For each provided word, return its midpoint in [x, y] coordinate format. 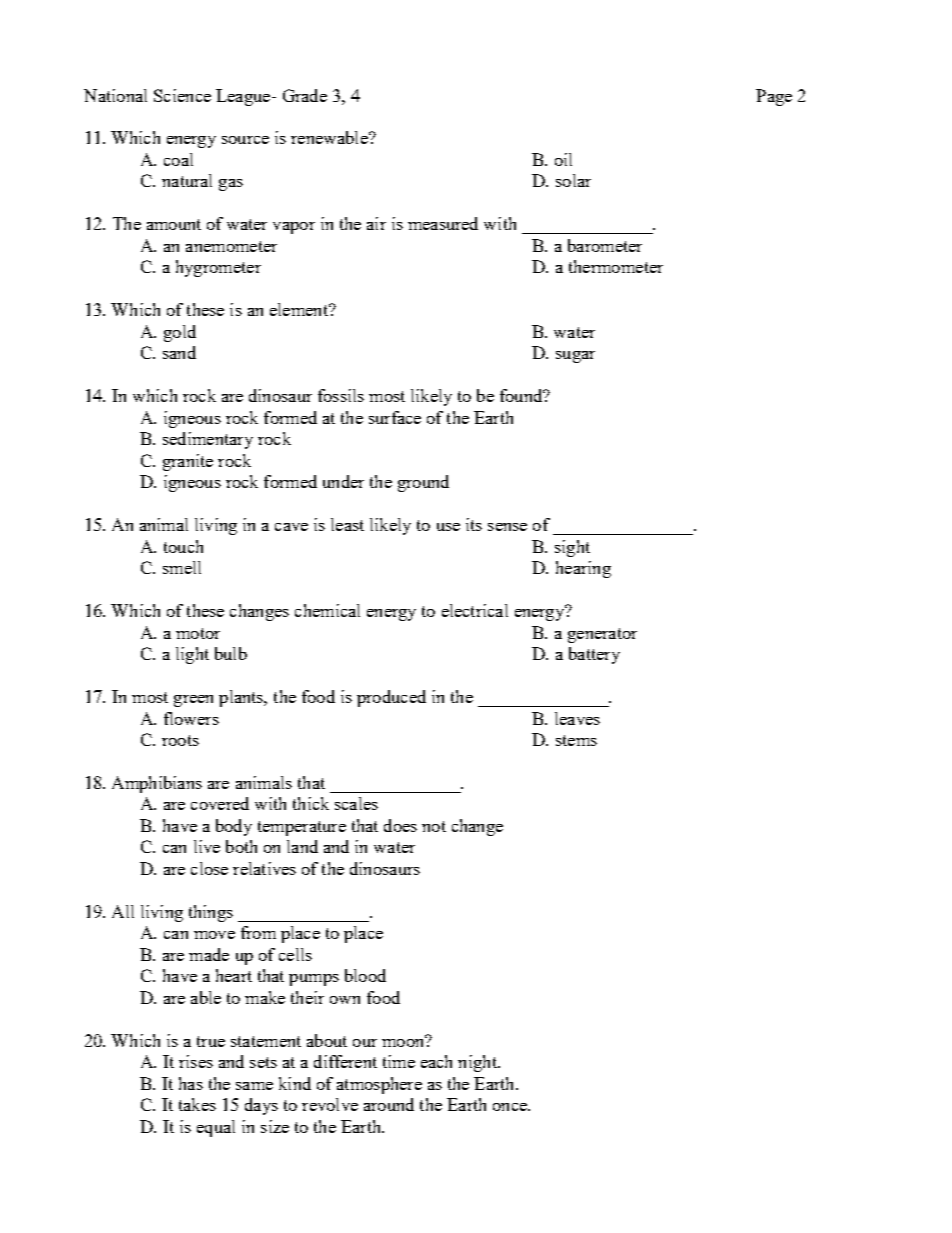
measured [443, 223]
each [436, 1061]
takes [197, 1104]
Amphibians [157, 784]
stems [576, 740]
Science [182, 95]
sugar [575, 357]
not [434, 826]
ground [423, 483]
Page [774, 97]
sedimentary [208, 440]
